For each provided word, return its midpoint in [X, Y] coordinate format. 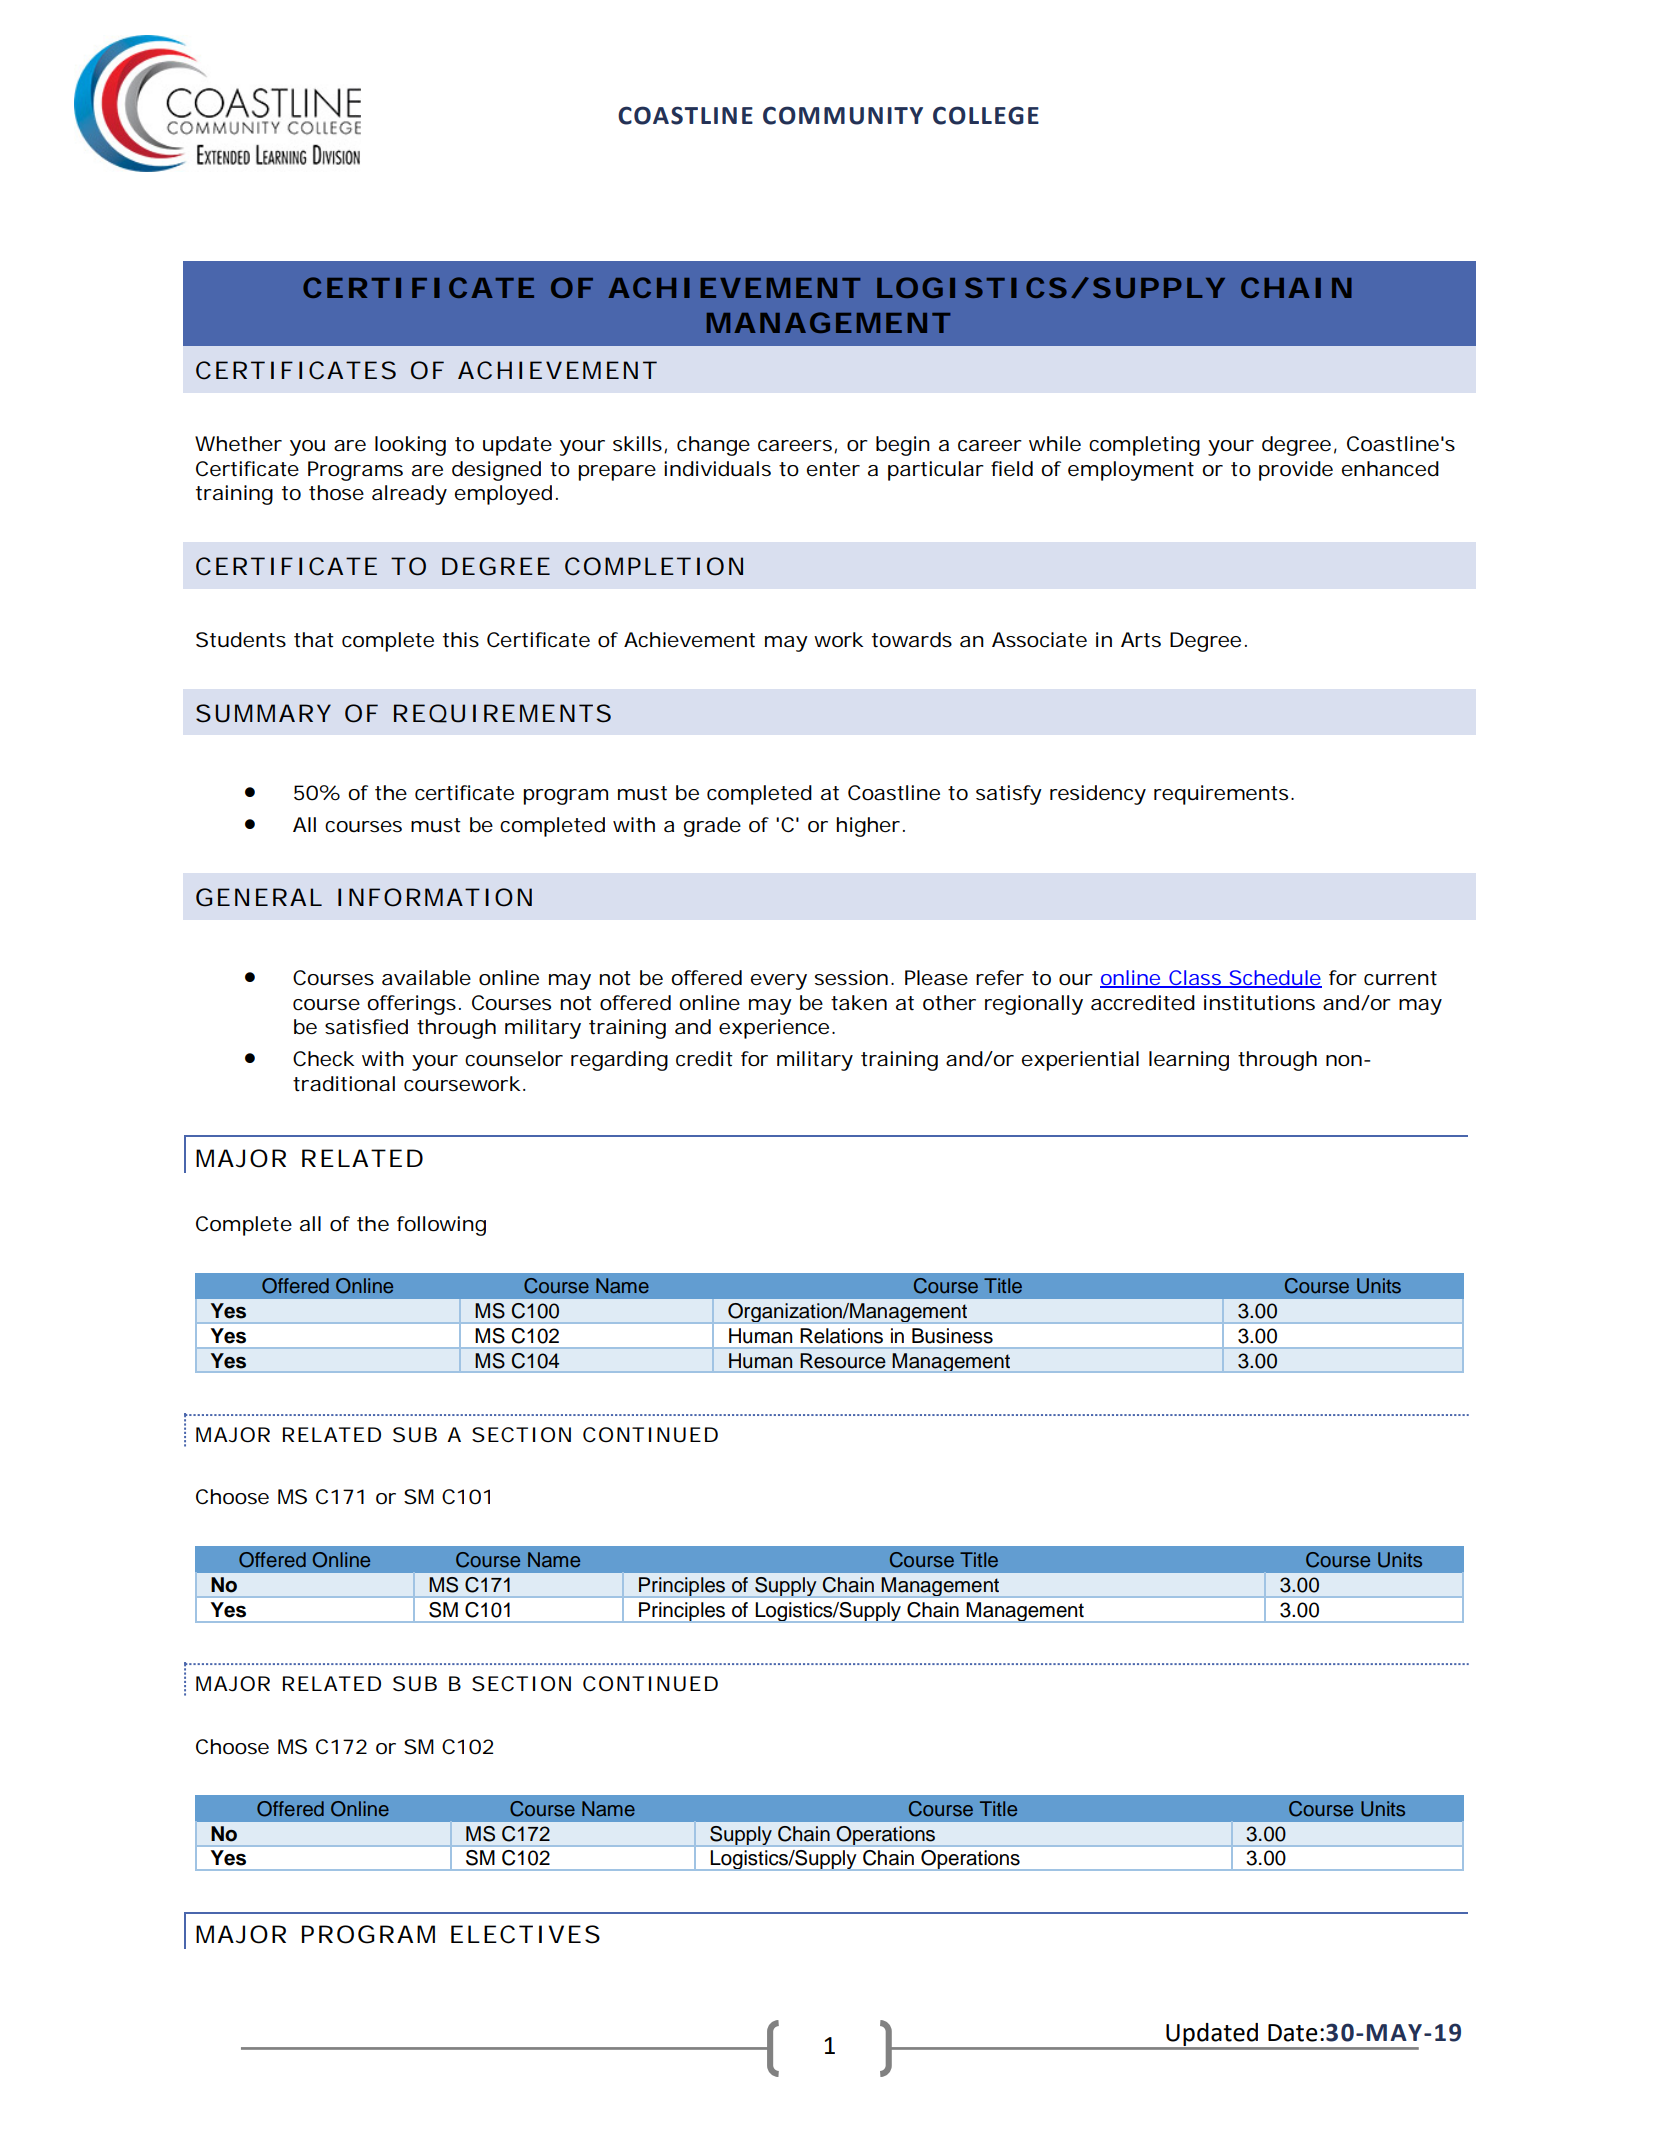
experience [774, 1029]
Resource [843, 1361]
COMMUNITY [843, 115]
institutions [1259, 1003]
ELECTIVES [525, 1934]
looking [410, 446]
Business [952, 1336]
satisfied [366, 1027]
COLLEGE [986, 115]
